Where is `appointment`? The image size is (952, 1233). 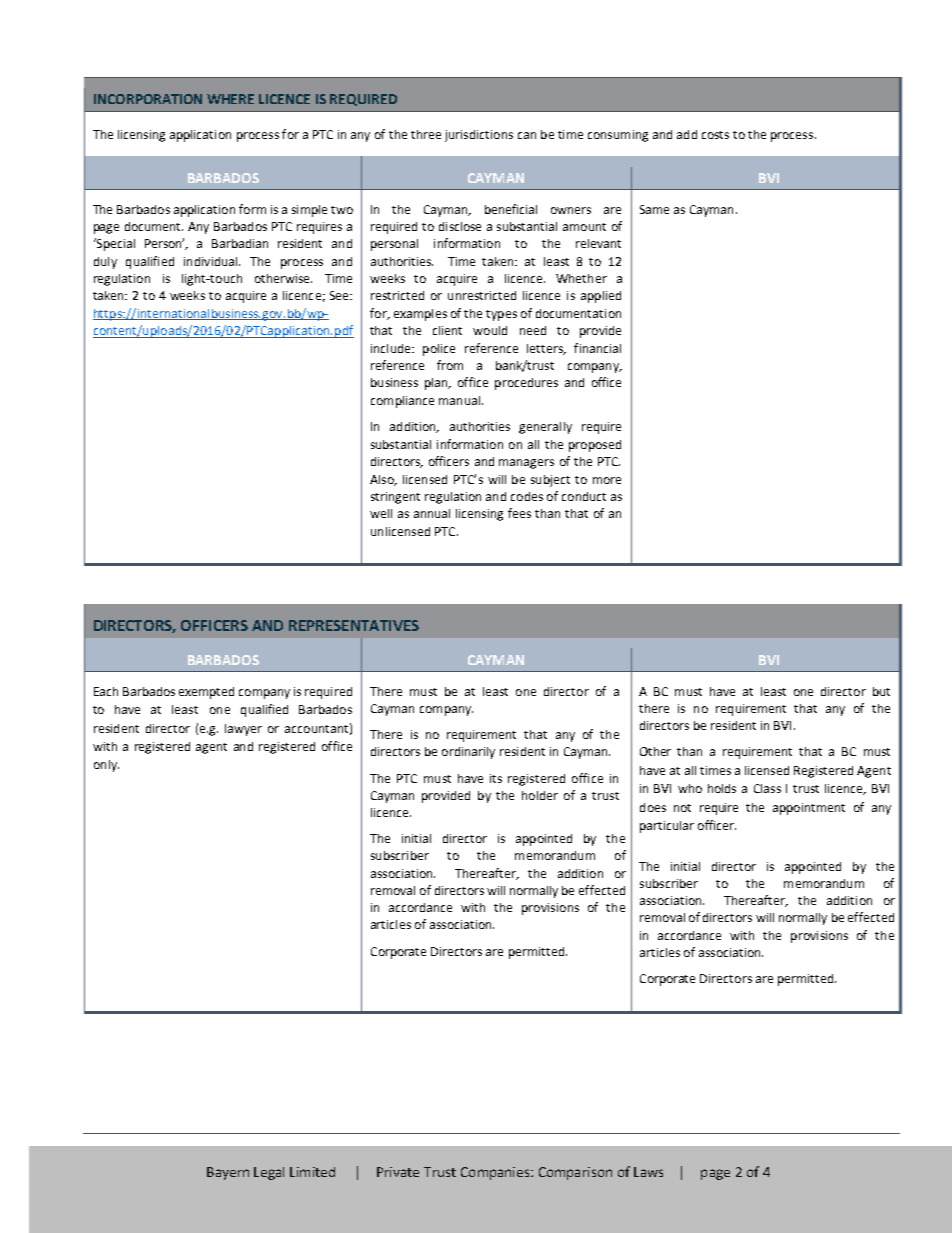
appointment is located at coordinates (809, 809).
